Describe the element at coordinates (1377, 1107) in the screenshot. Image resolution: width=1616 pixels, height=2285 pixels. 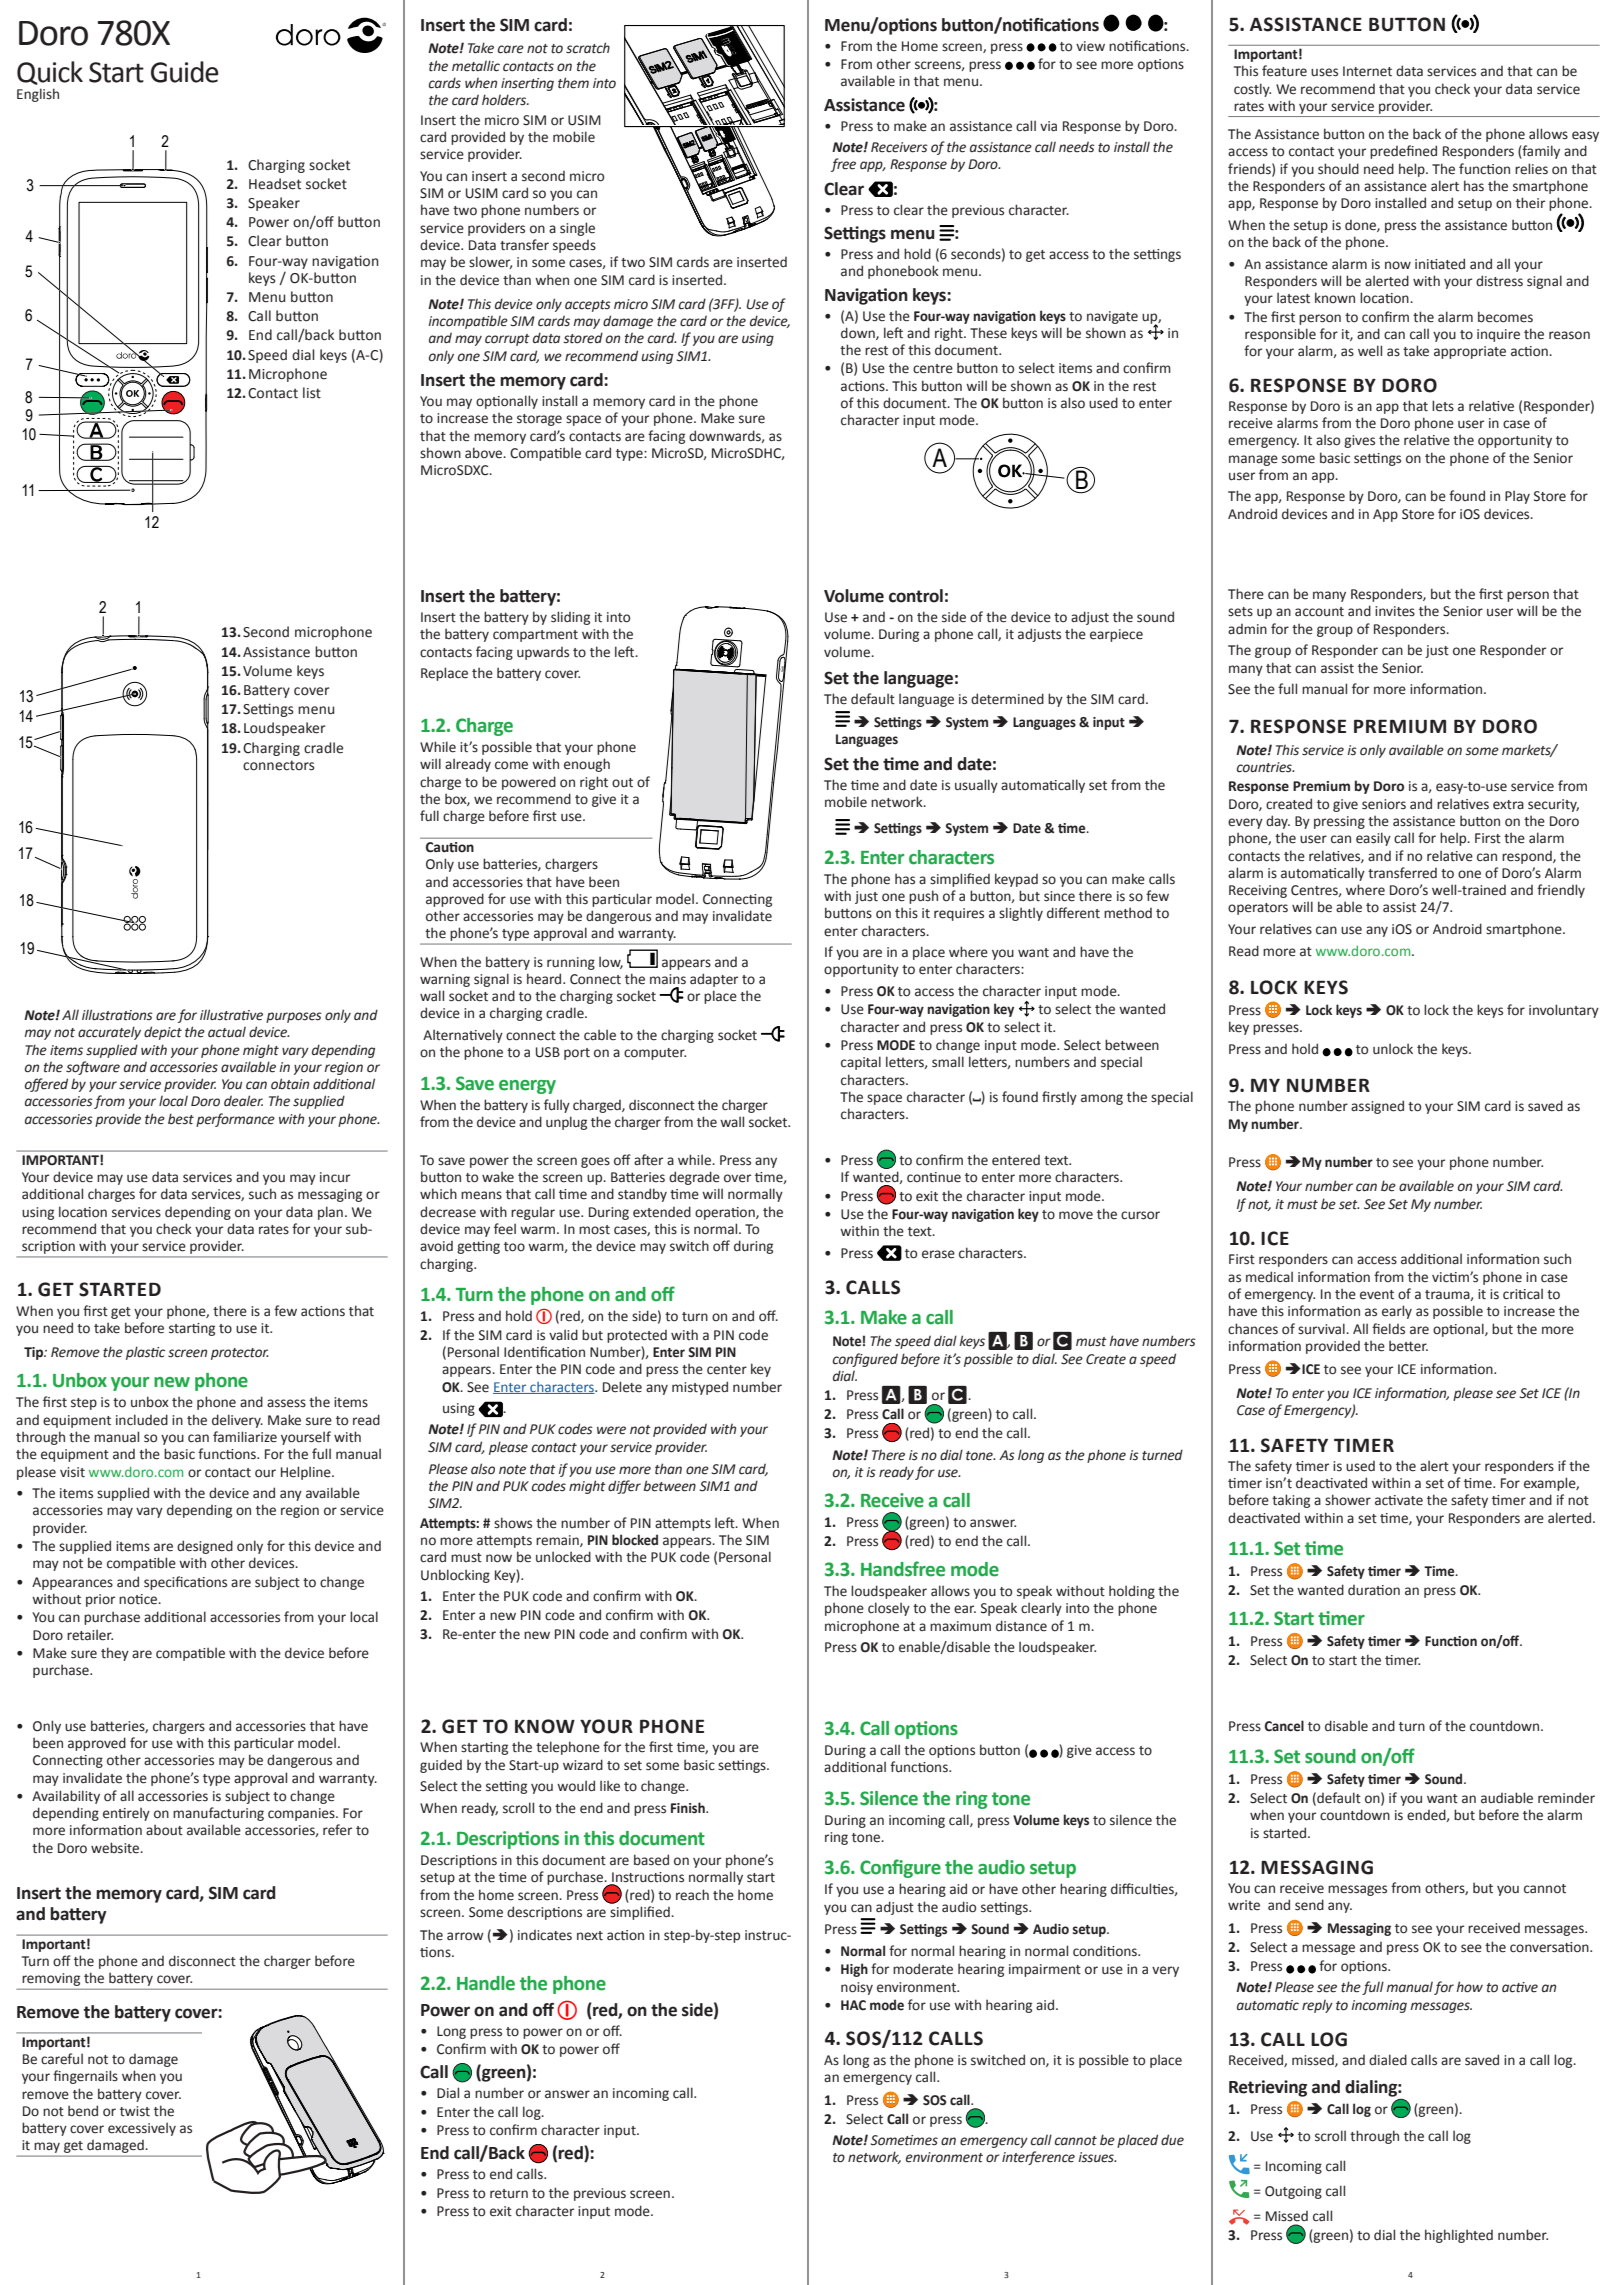
I see `assigned` at that location.
